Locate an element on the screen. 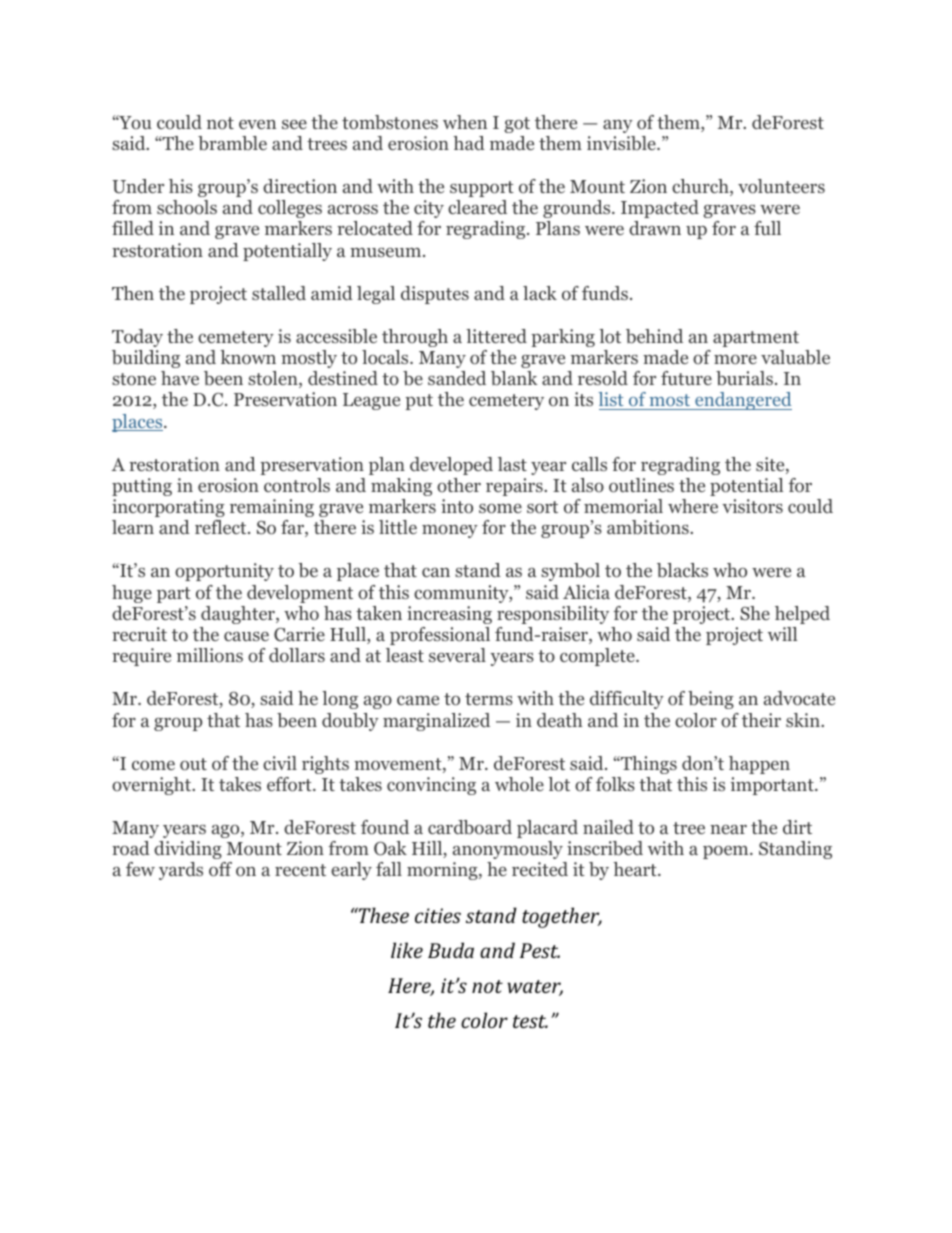 The width and height of the screenshot is (952, 1233). happen is located at coordinates (759, 765).
